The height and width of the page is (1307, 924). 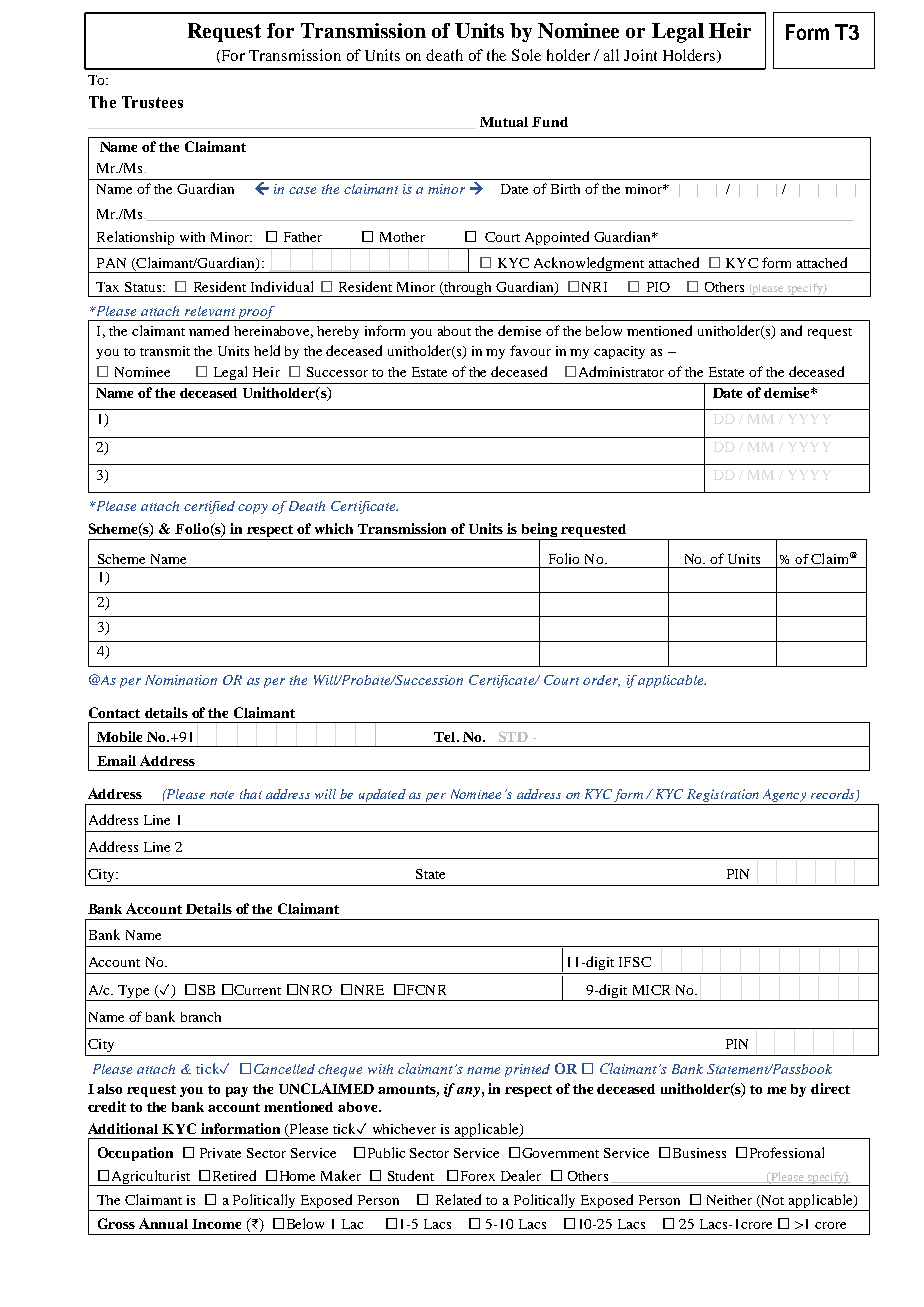 I want to click on Trustees, so click(x=152, y=102).
